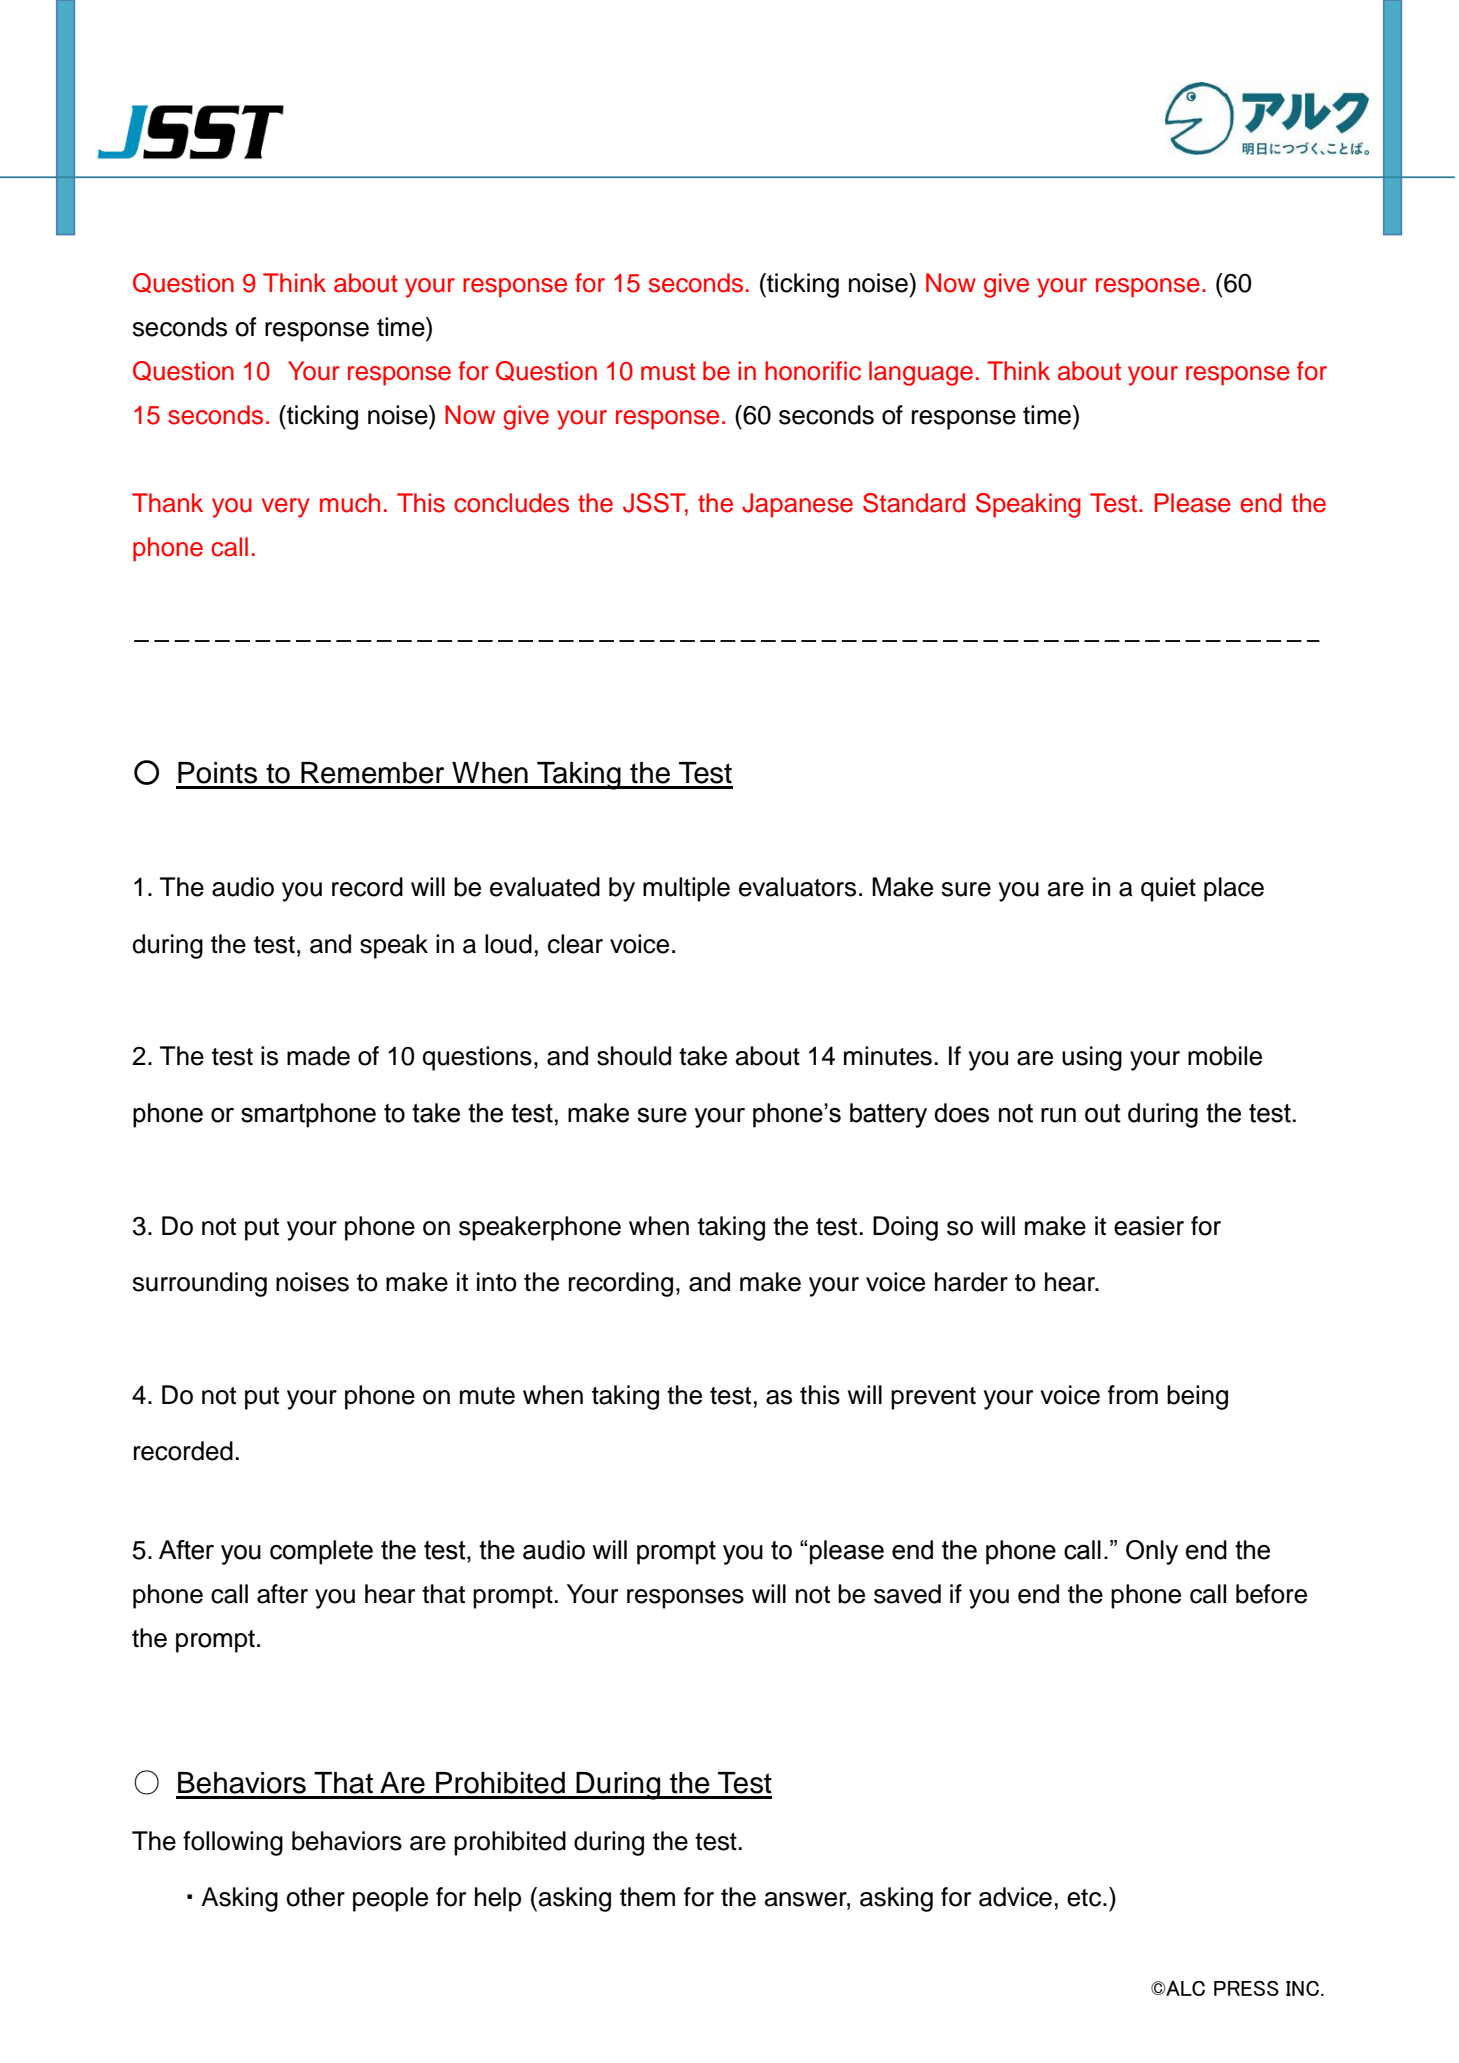 This screenshot has width=1459, height=2063. Describe the element at coordinates (286, 508) in the screenshot. I see `very` at that location.
